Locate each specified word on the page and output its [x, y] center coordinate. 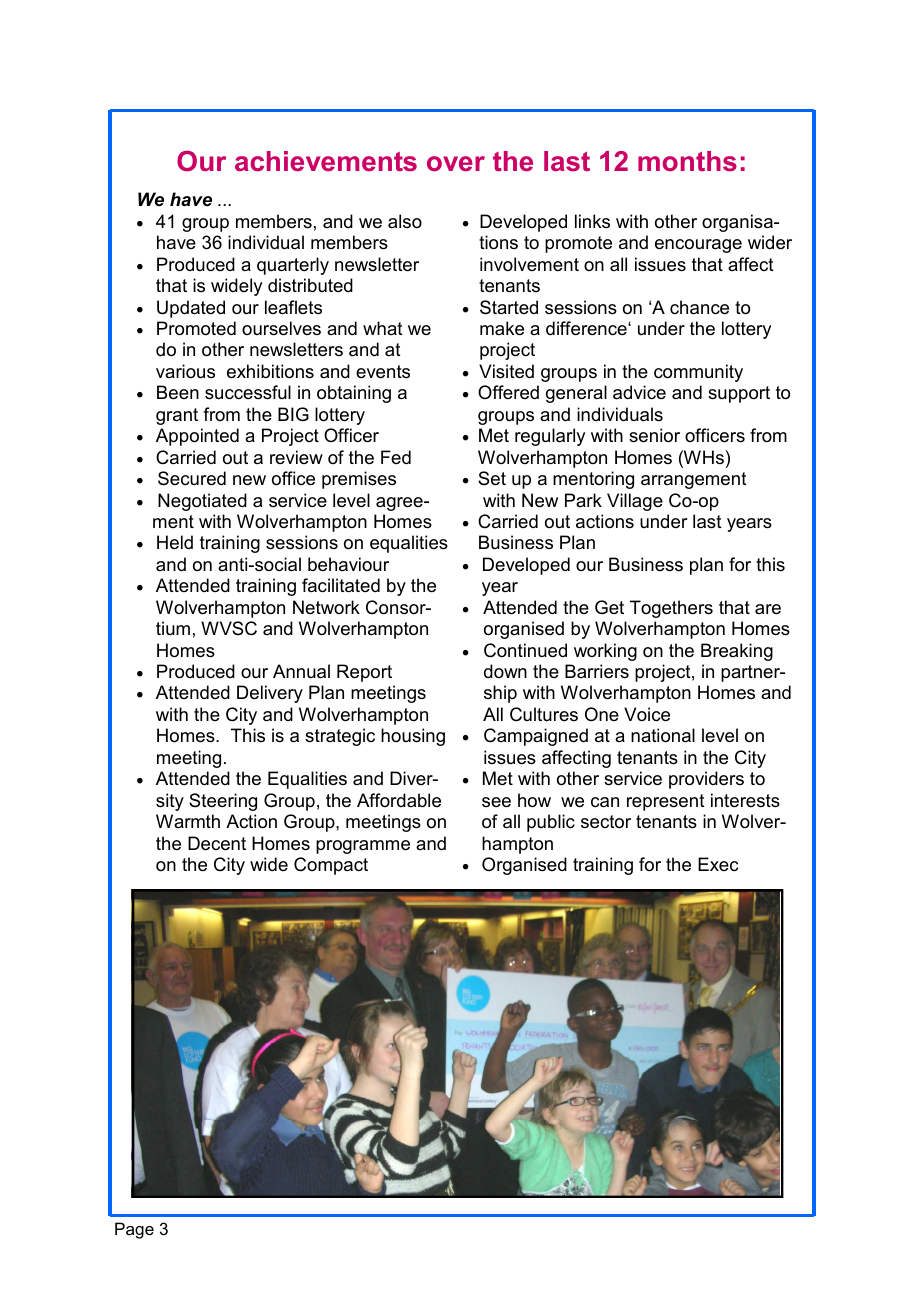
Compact [331, 866]
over [456, 163]
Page [134, 1230]
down [505, 671]
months [687, 161]
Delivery [270, 694]
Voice [647, 714]
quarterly [293, 266]
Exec [718, 864]
